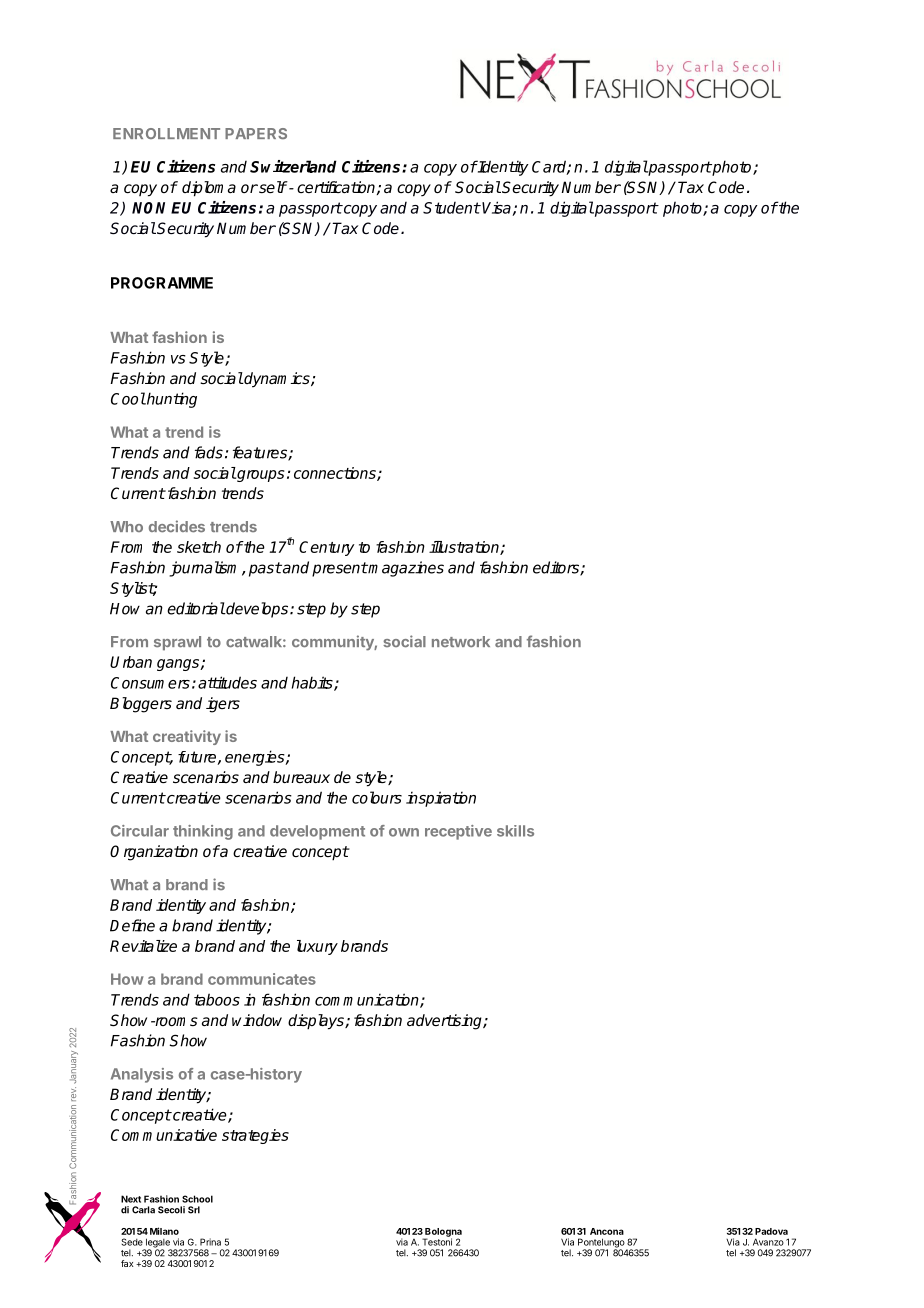 The image size is (924, 1308). What do you see at coordinates (209, 189) in the screenshot?
I see `diploma` at bounding box center [209, 189].
